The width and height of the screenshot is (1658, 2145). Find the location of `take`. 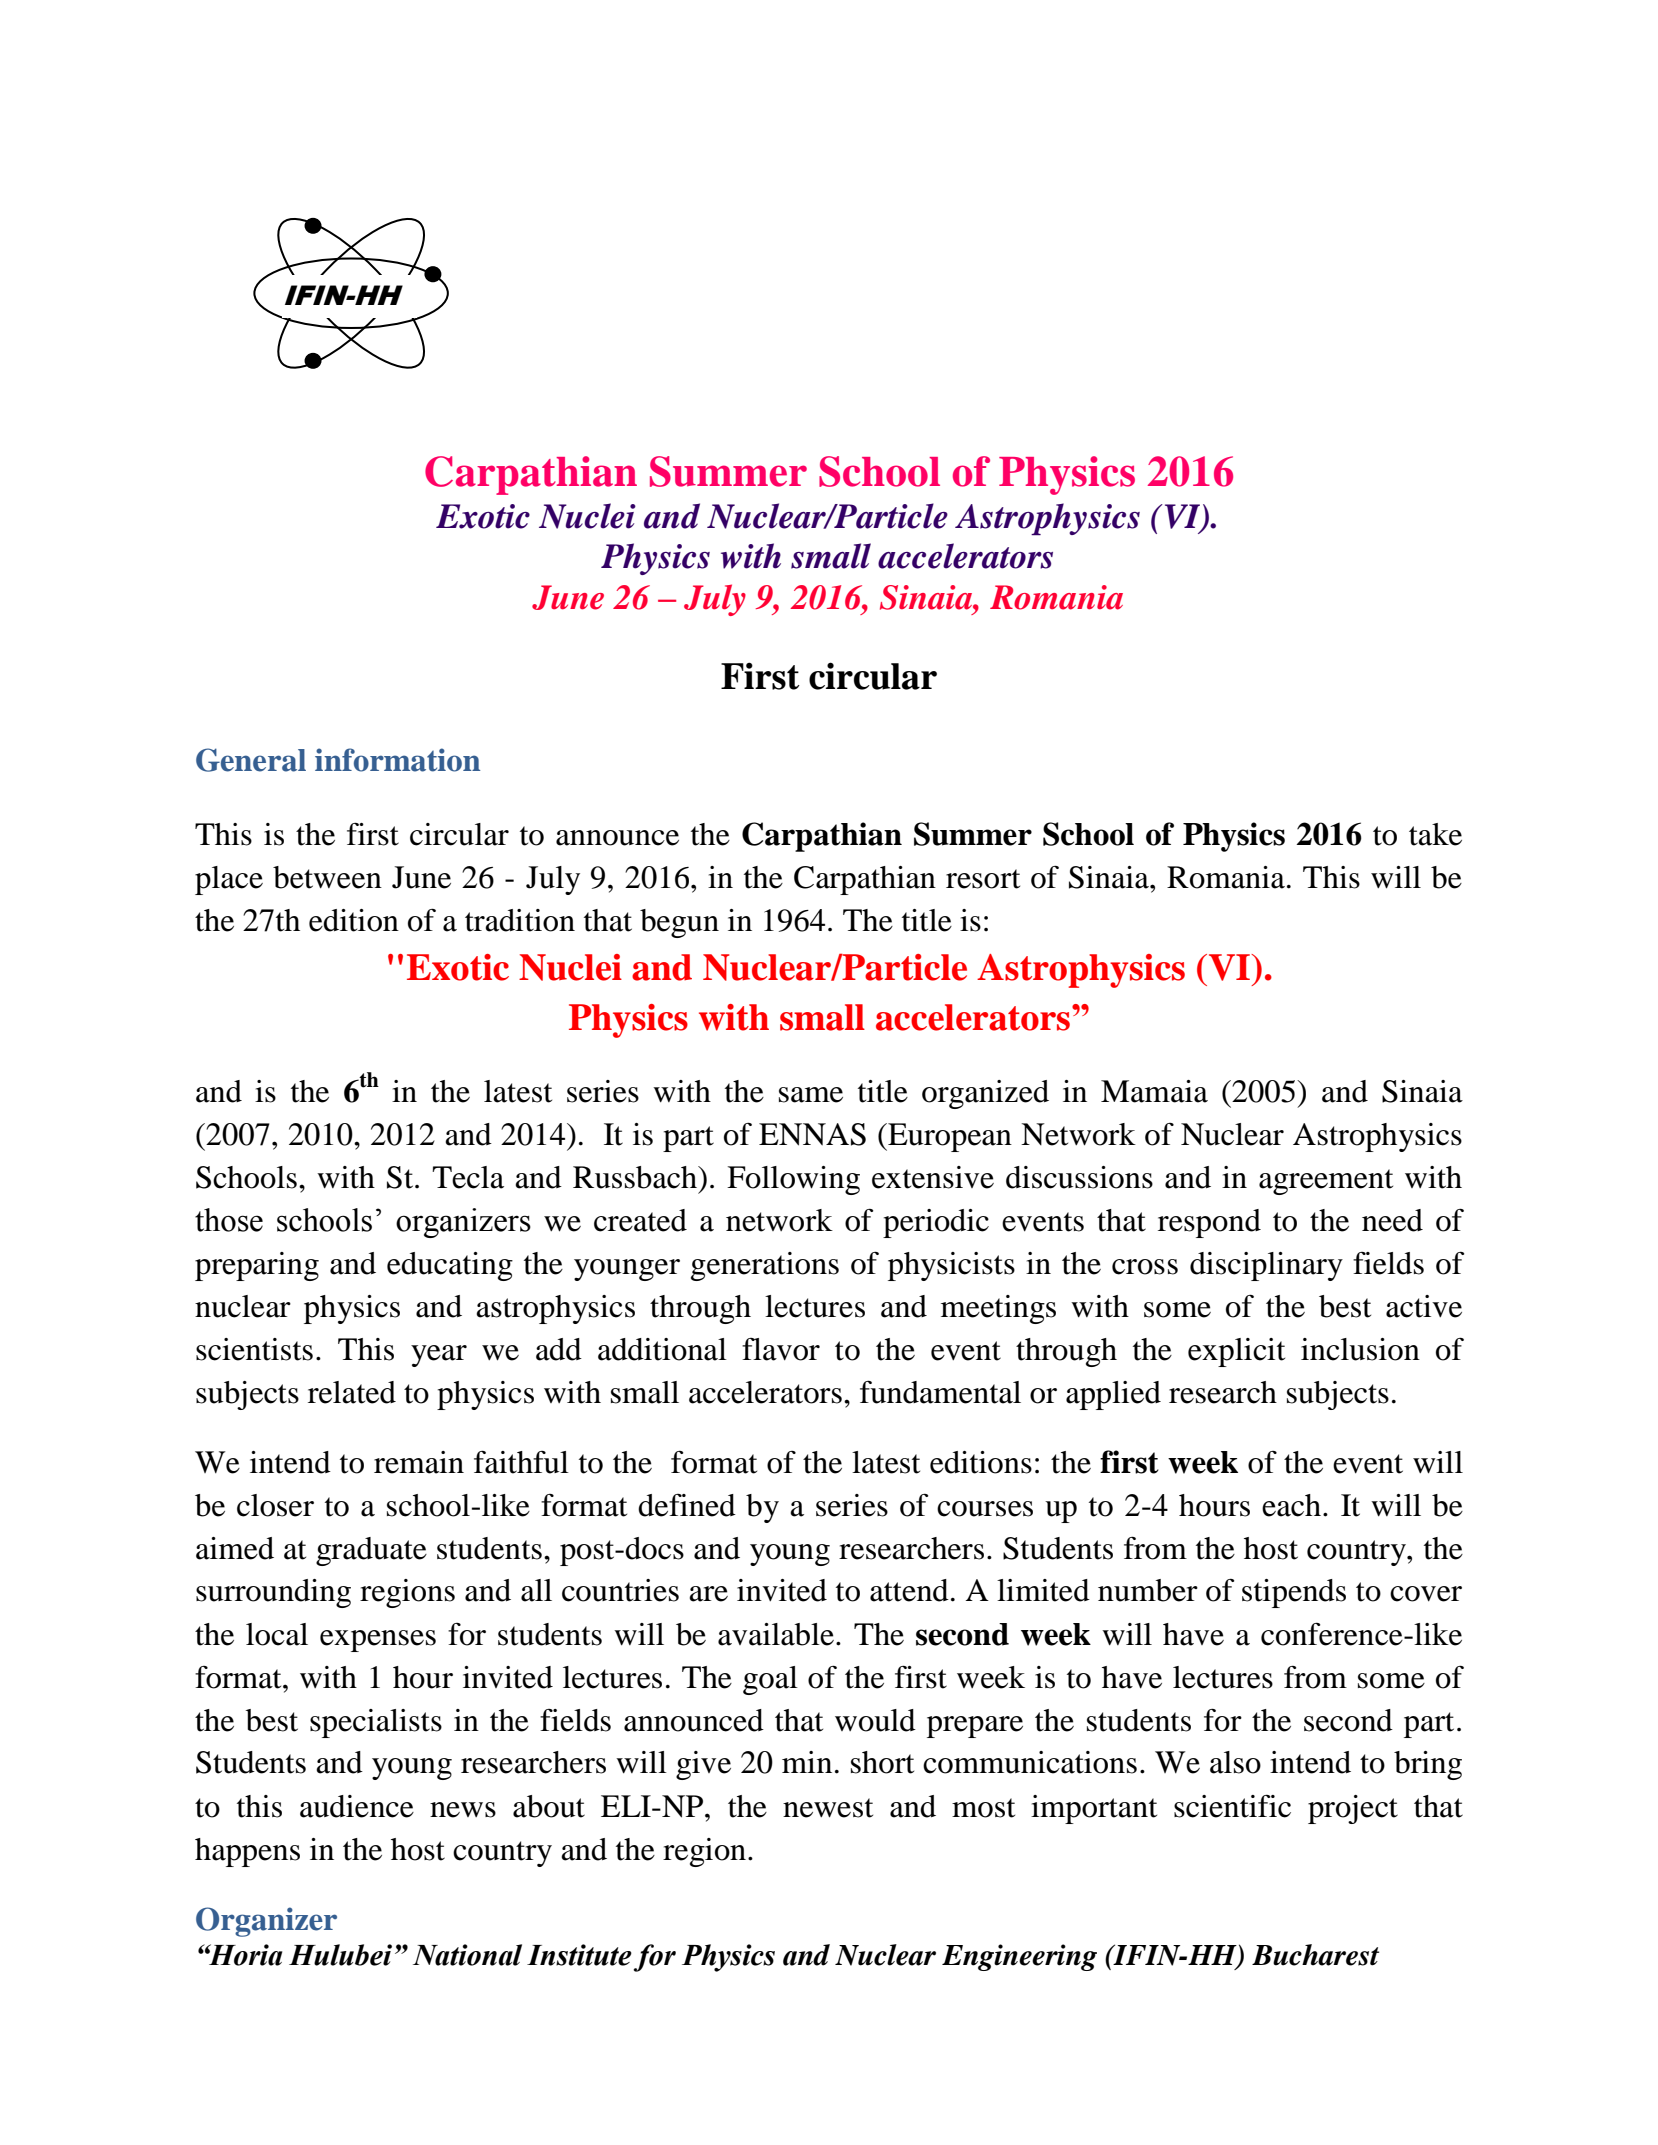

take is located at coordinates (1435, 834).
